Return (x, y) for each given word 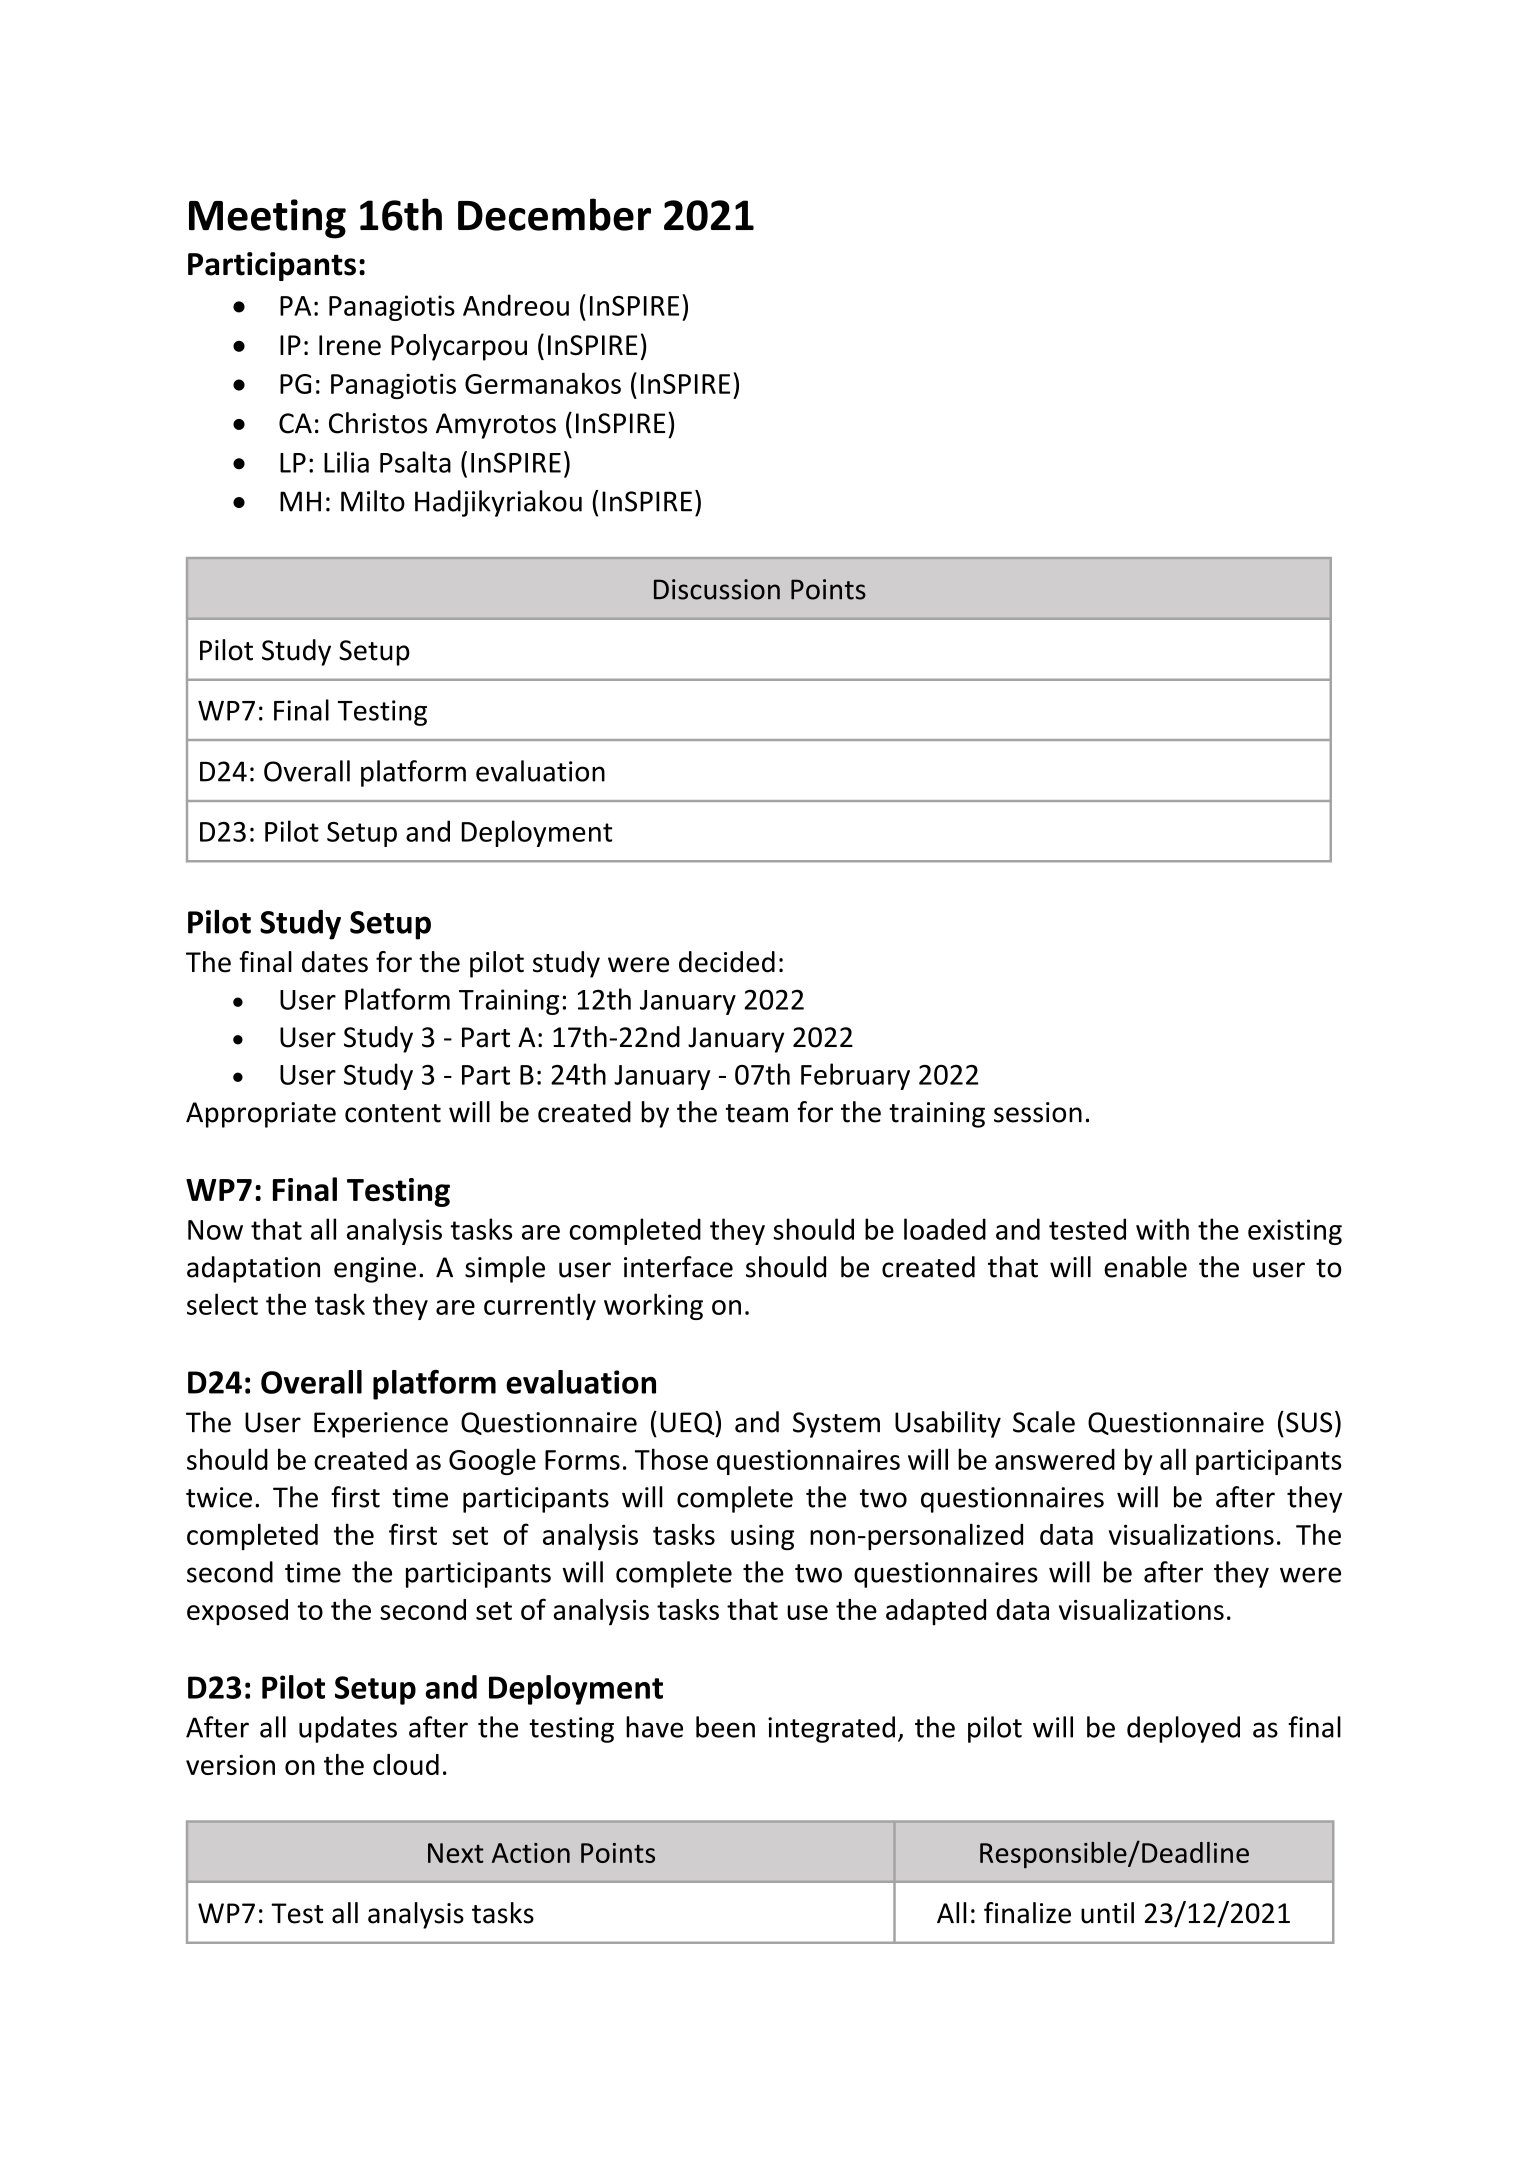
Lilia (346, 462)
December (554, 214)
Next (456, 1853)
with (1162, 1229)
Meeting (267, 219)
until (1107, 1913)
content (393, 1113)
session (1038, 1112)
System (836, 1425)
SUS (1309, 1422)
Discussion (717, 589)
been (725, 1727)
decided (727, 962)
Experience (381, 1425)
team (757, 1113)
